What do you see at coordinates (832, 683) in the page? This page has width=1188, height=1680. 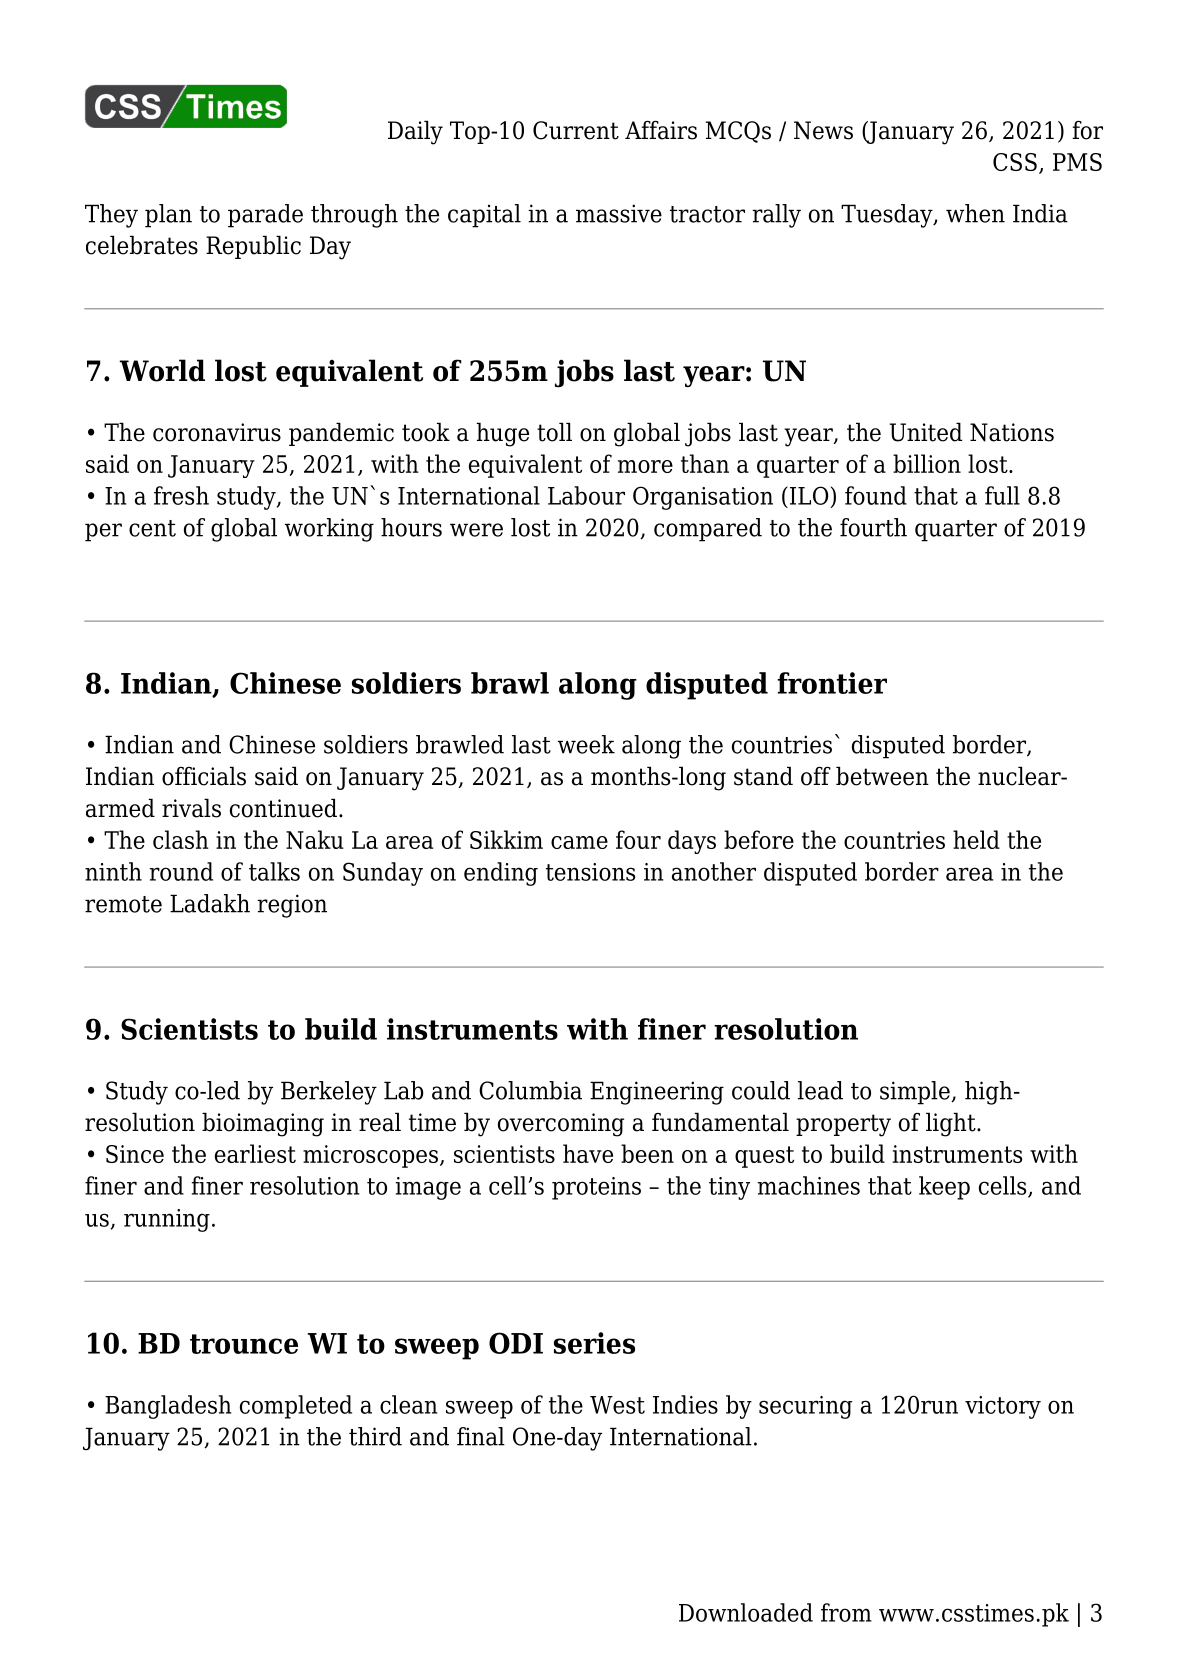 I see `frontier` at bounding box center [832, 683].
